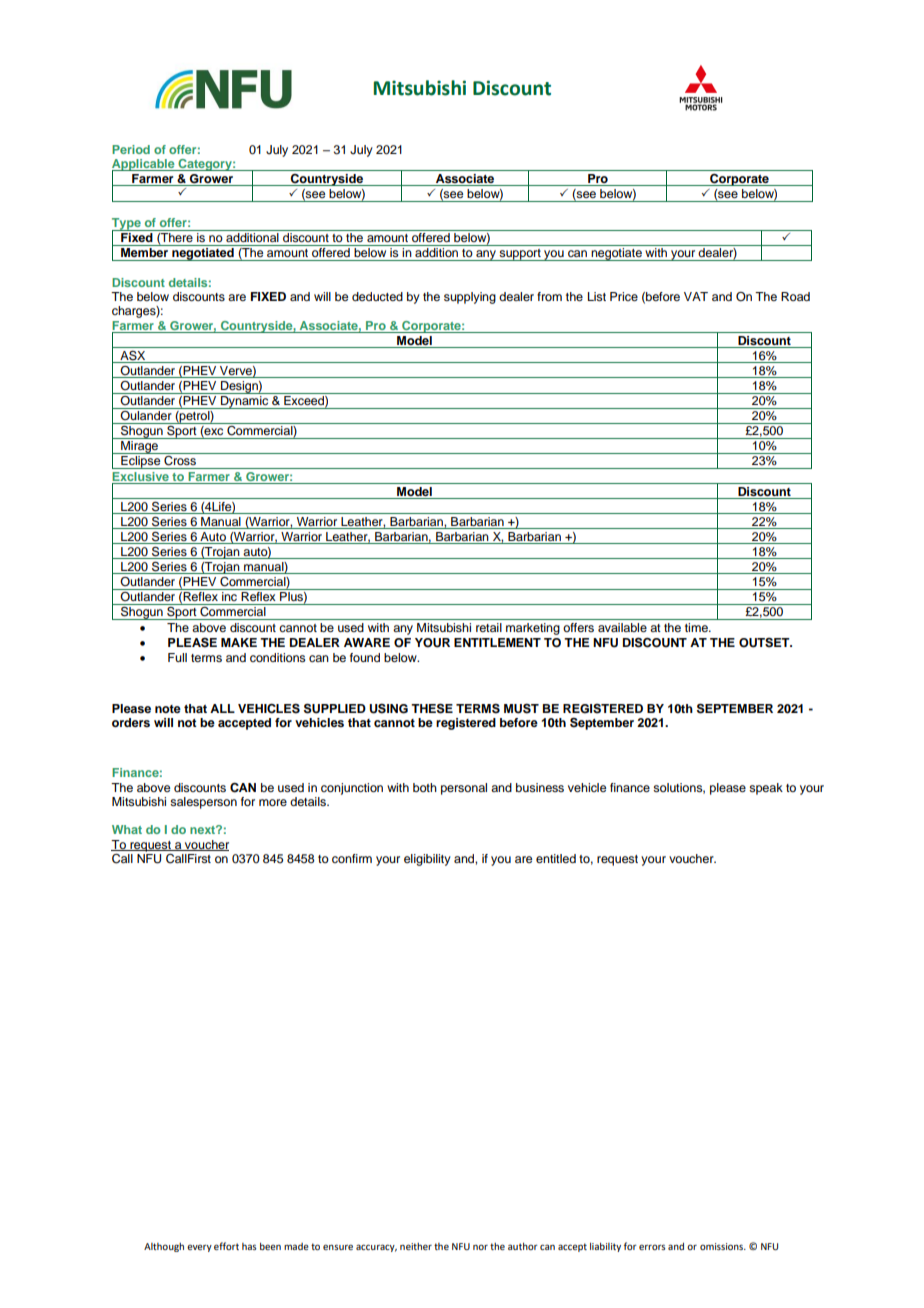 The width and height of the screenshot is (924, 1308). I want to click on nor, so click(480, 1247).
